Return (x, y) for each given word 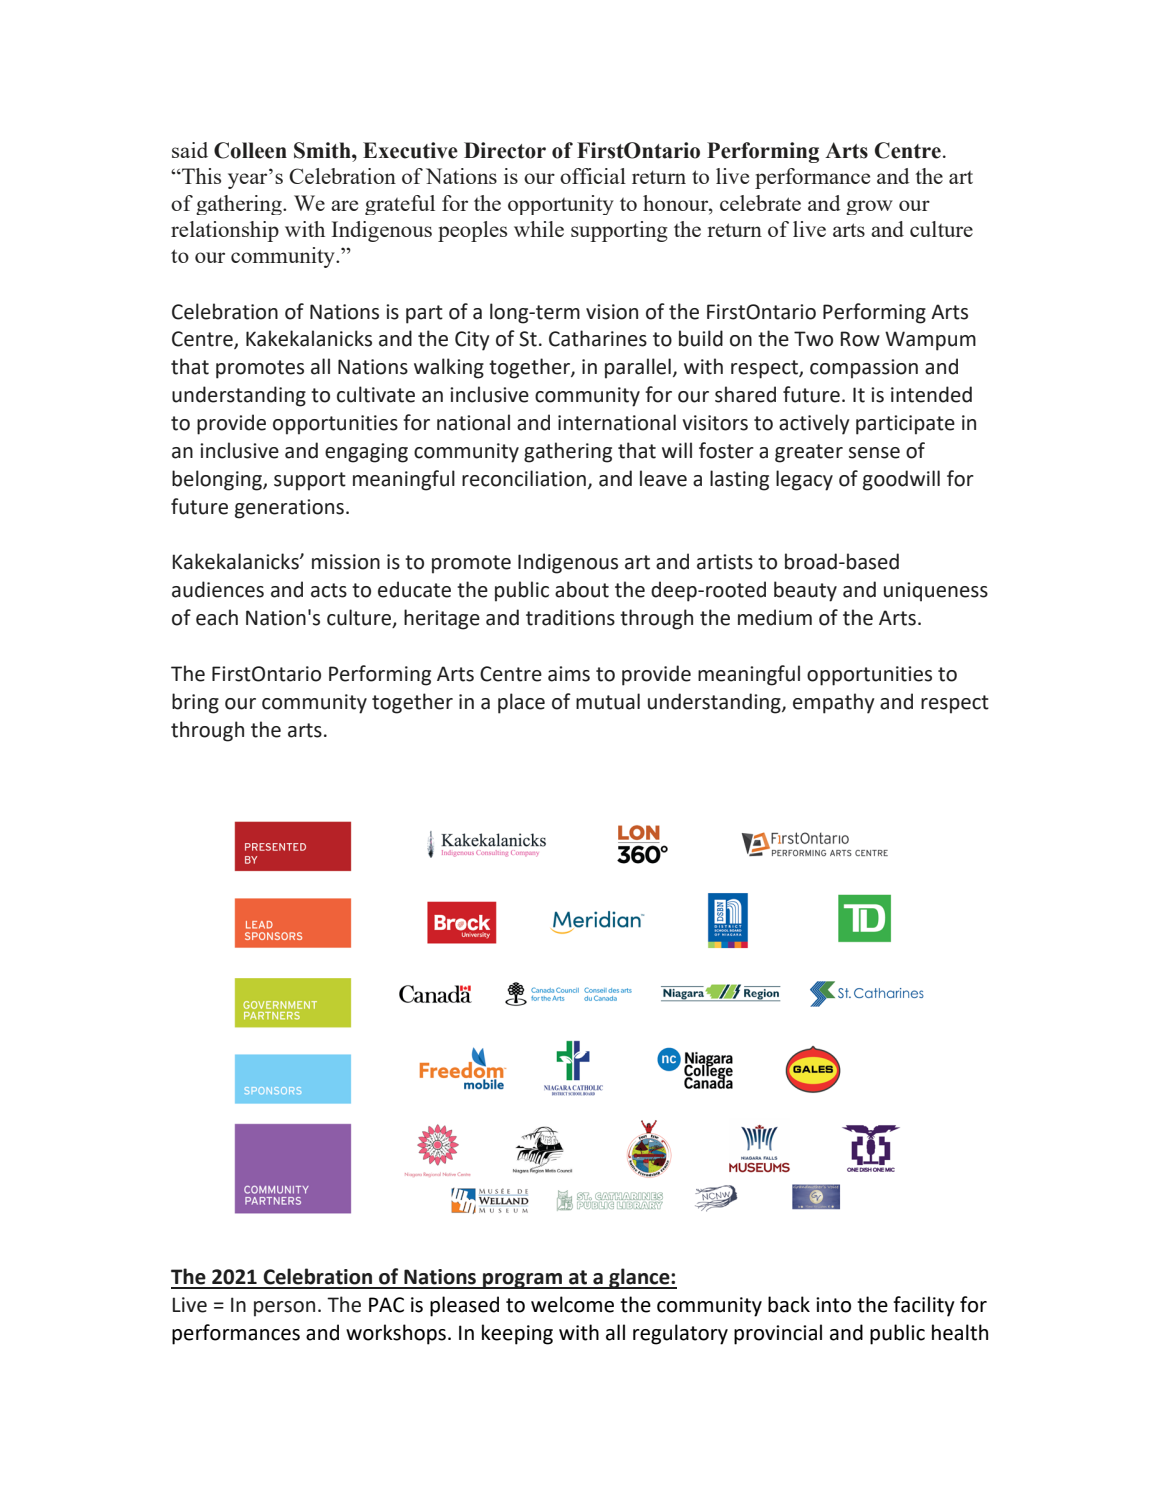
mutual (608, 701)
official (593, 176)
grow (869, 207)
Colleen (250, 150)
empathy (833, 703)
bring (195, 703)
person (284, 1309)
